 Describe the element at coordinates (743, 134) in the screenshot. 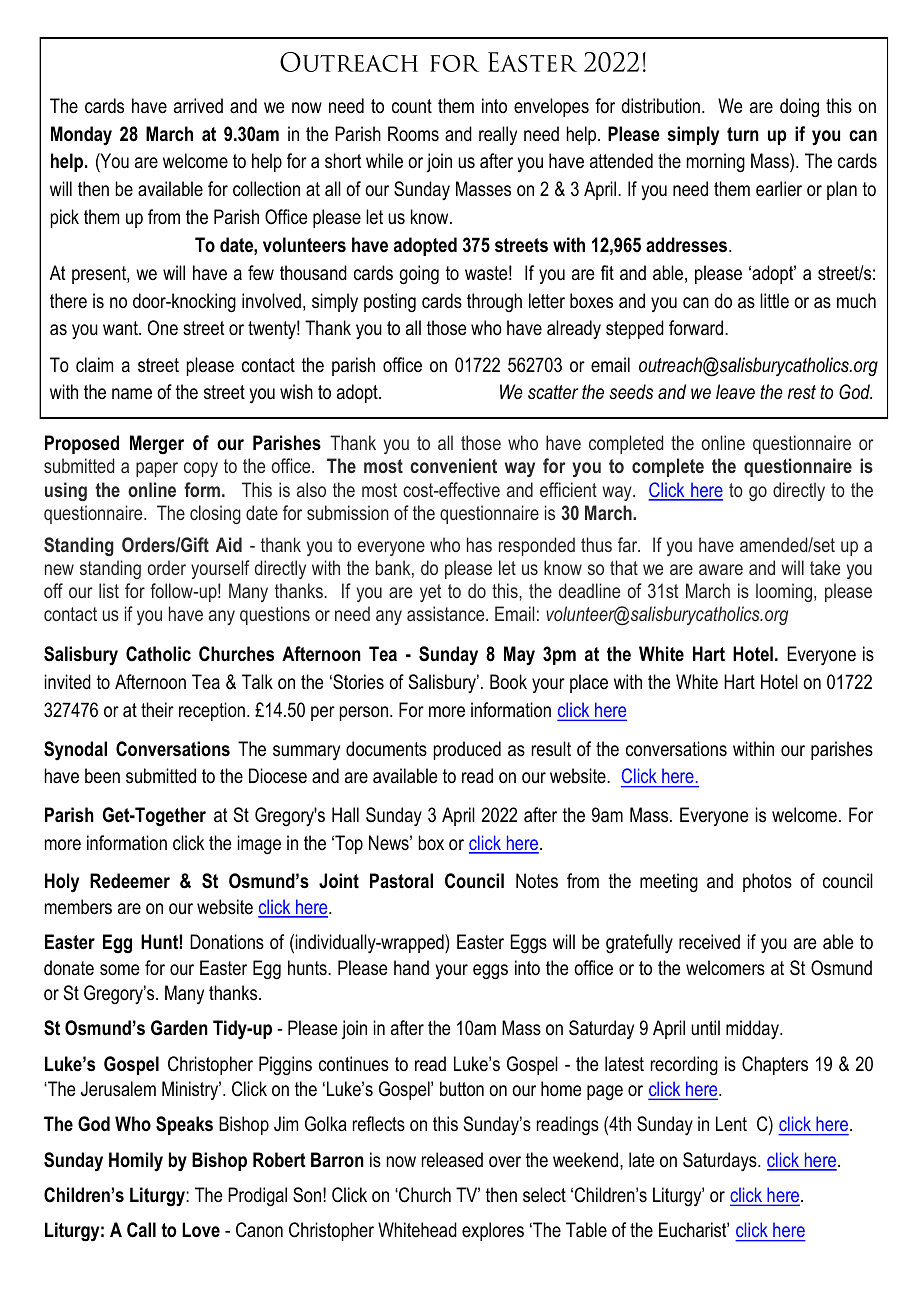

I see `turn` at that location.
